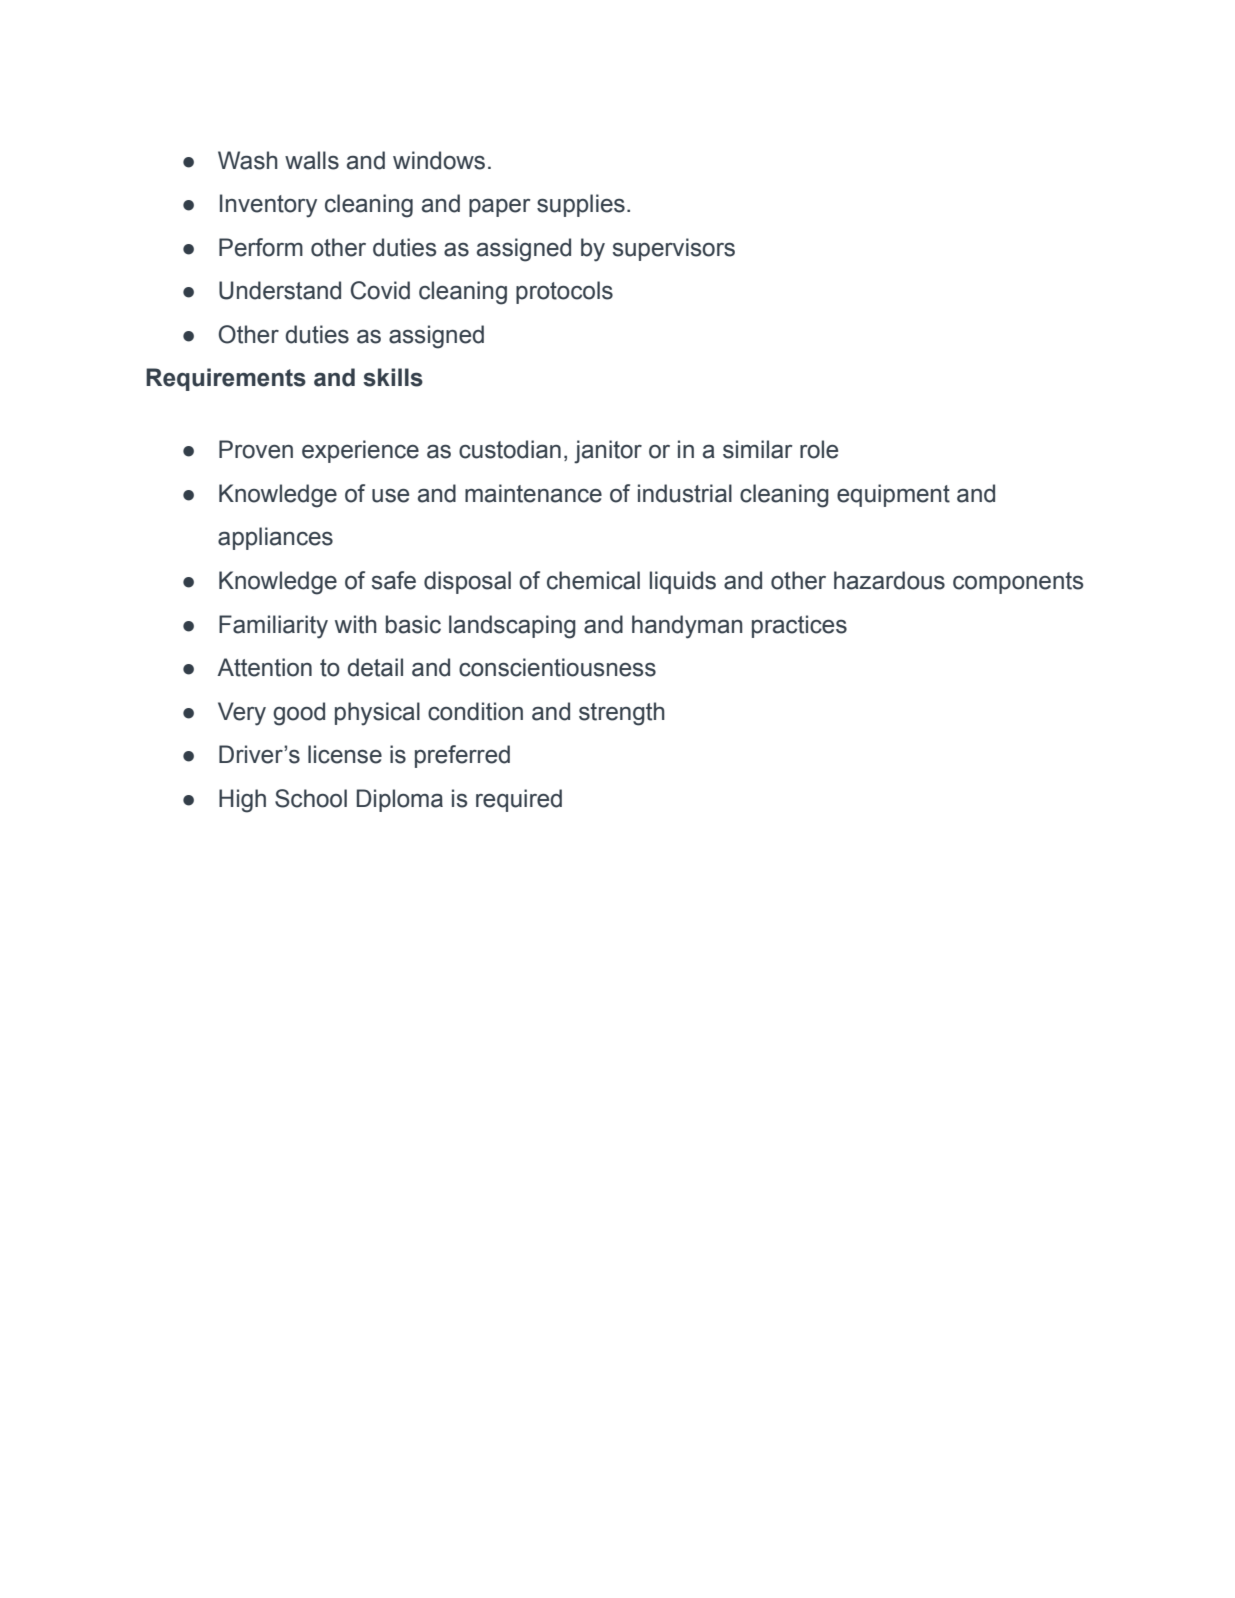  Describe the element at coordinates (889, 580) in the page. I see `hazardous` at that location.
